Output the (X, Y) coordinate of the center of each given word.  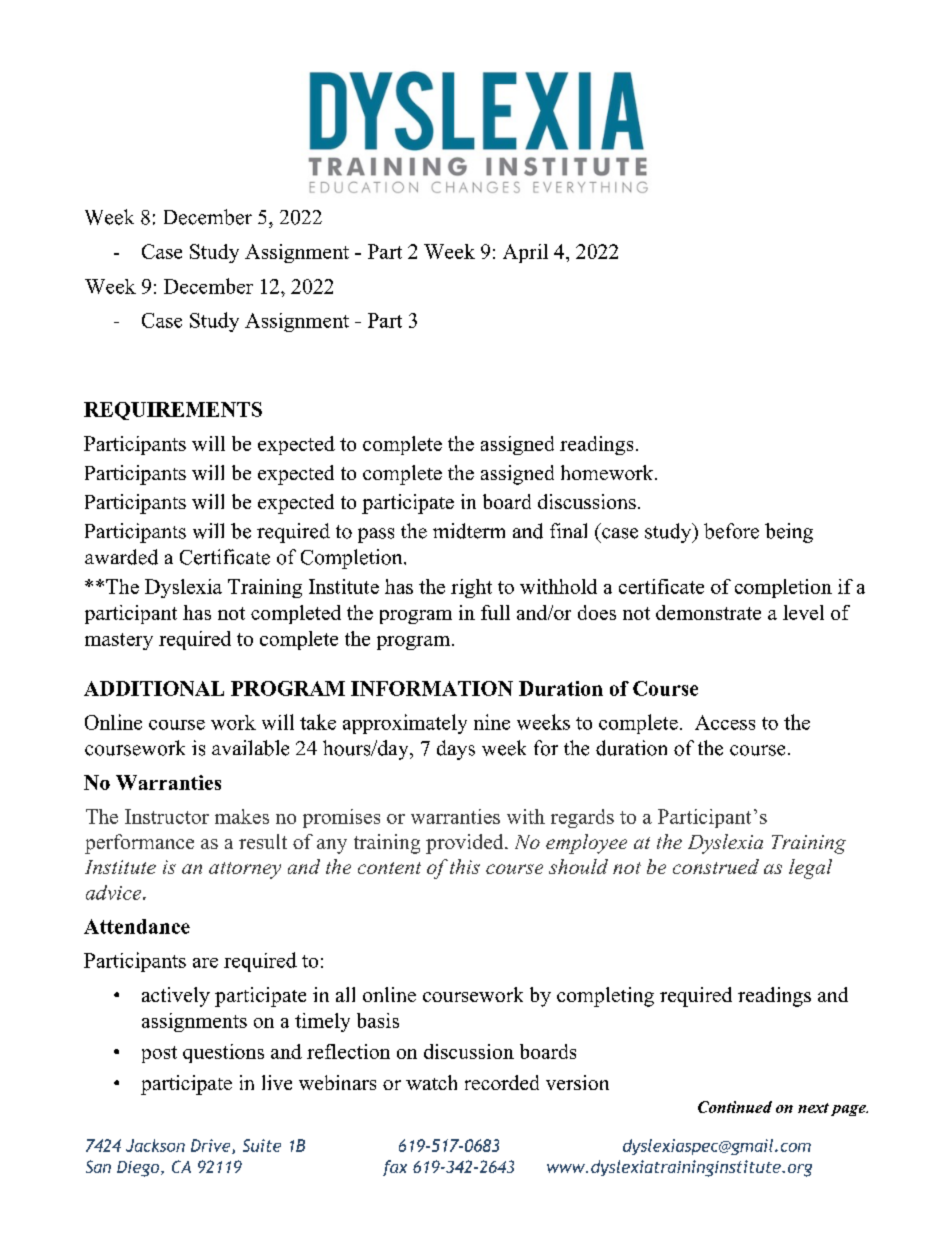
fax (395, 1168)
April (525, 253)
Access (725, 722)
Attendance (137, 926)
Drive (212, 1146)
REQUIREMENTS (173, 411)
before (731, 531)
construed (716, 866)
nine (492, 722)
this (465, 866)
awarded (121, 557)
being (789, 533)
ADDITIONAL (154, 688)
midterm (469, 531)
